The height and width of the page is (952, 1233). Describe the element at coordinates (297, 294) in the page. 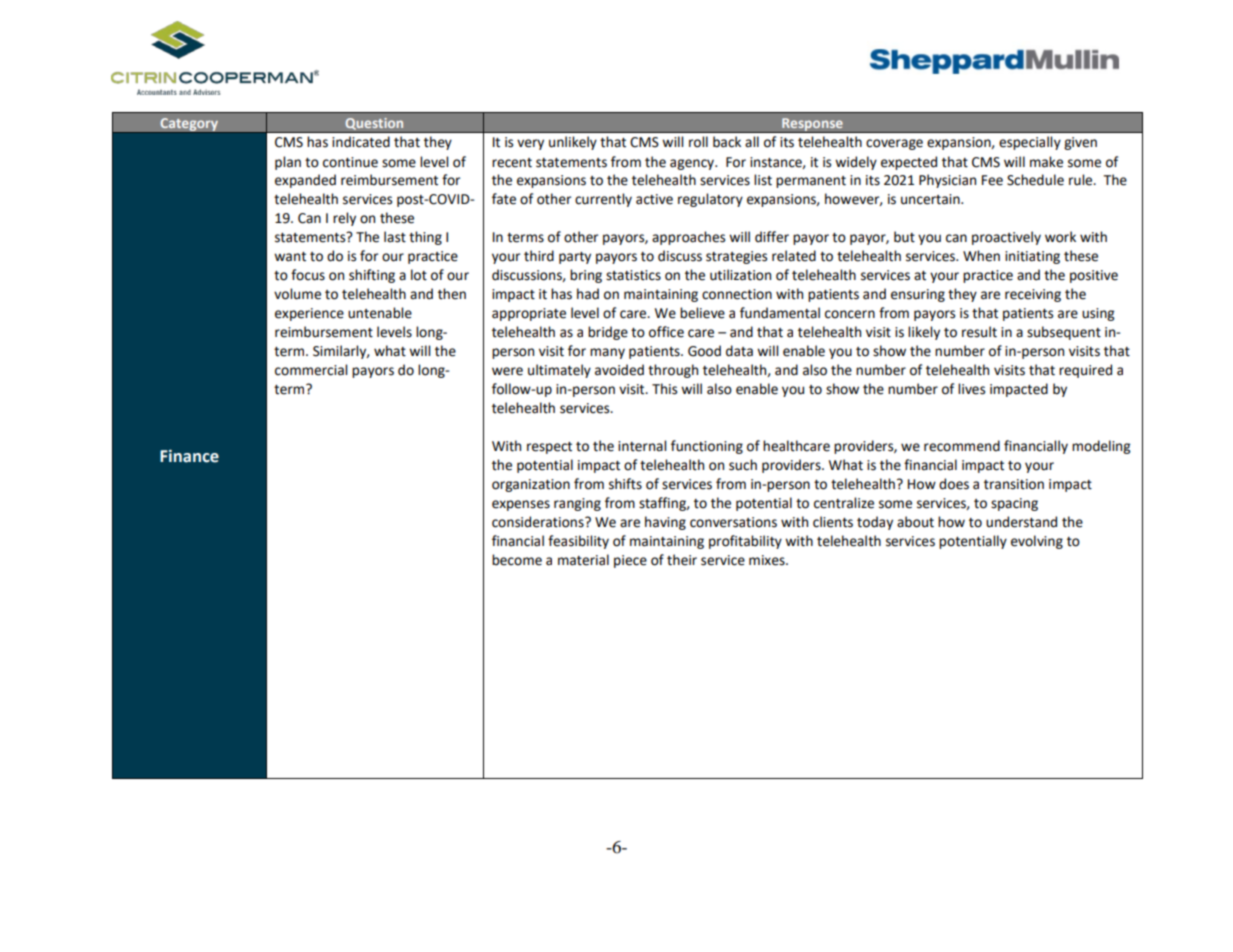

I see `volume` at that location.
